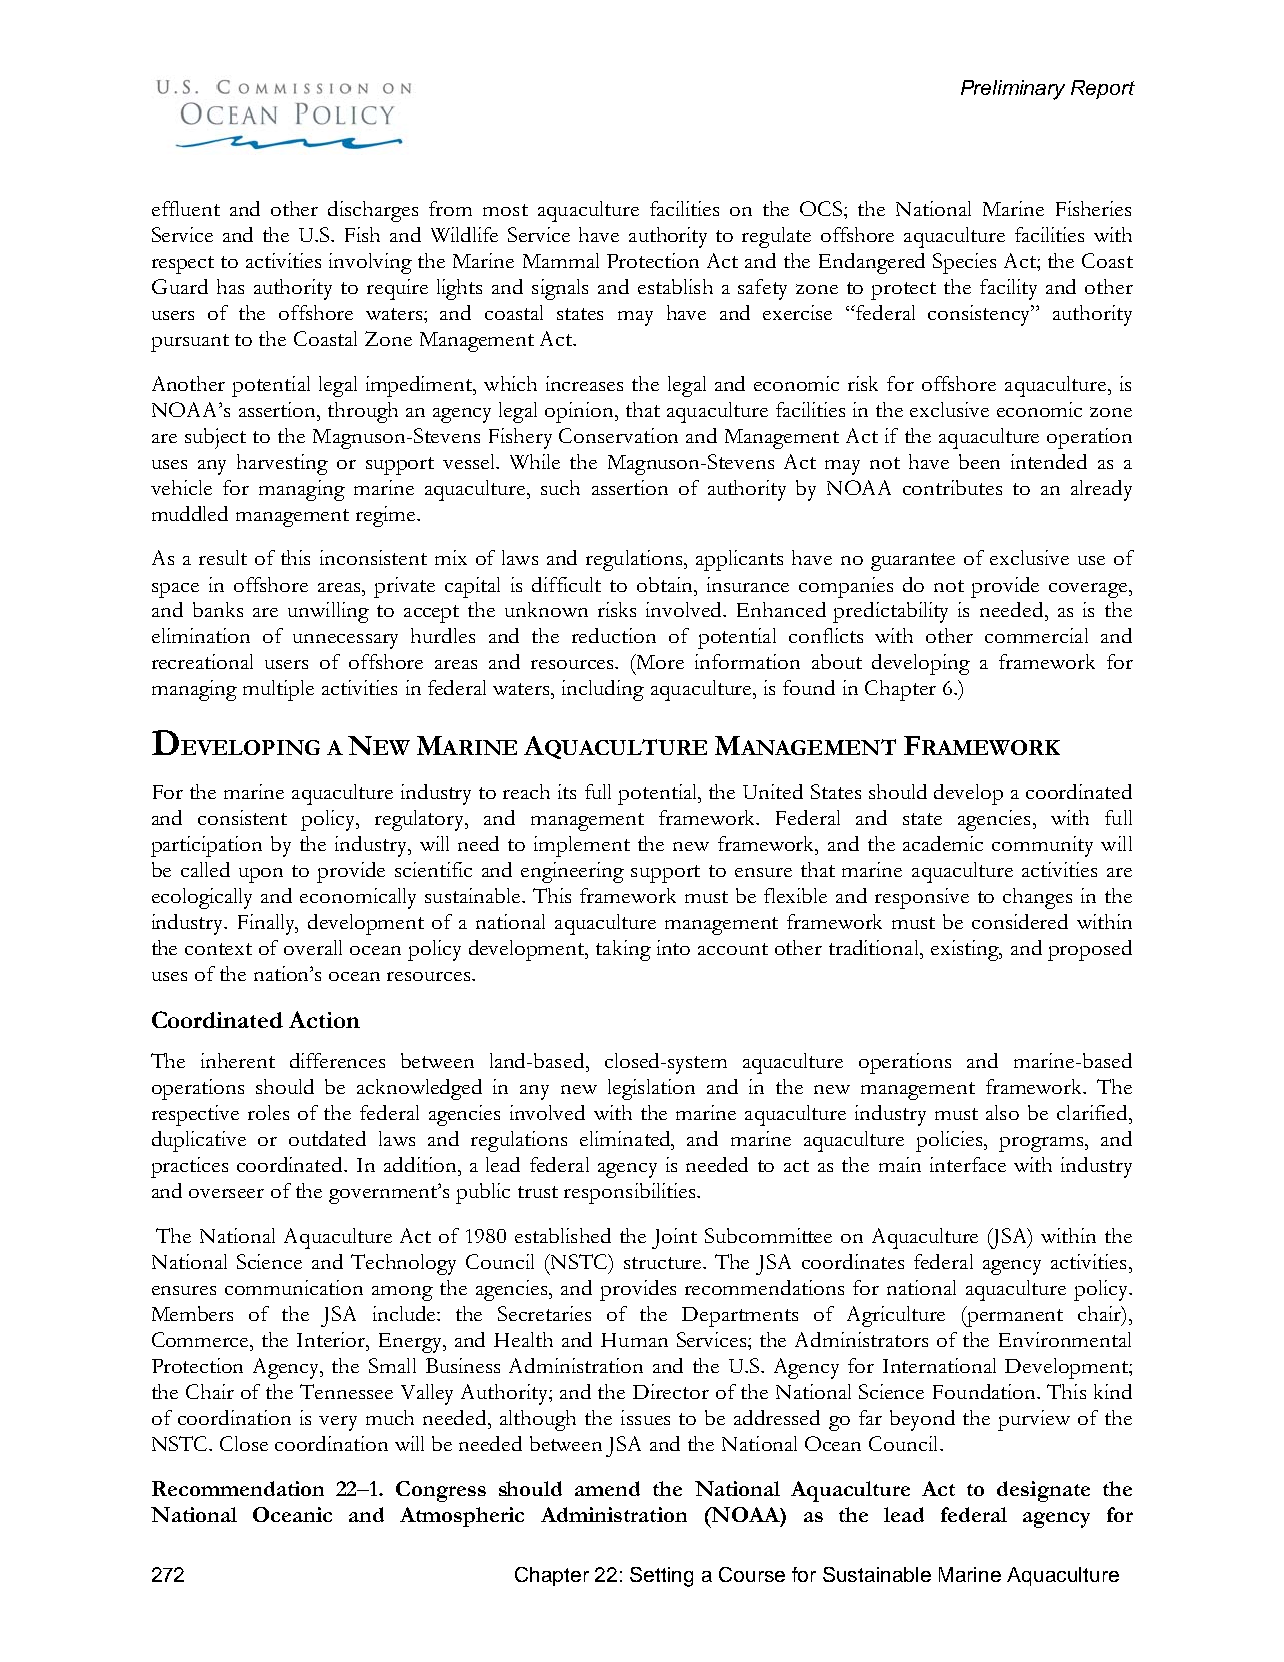 The width and height of the screenshot is (1284, 1662). I want to click on most, so click(505, 210).
